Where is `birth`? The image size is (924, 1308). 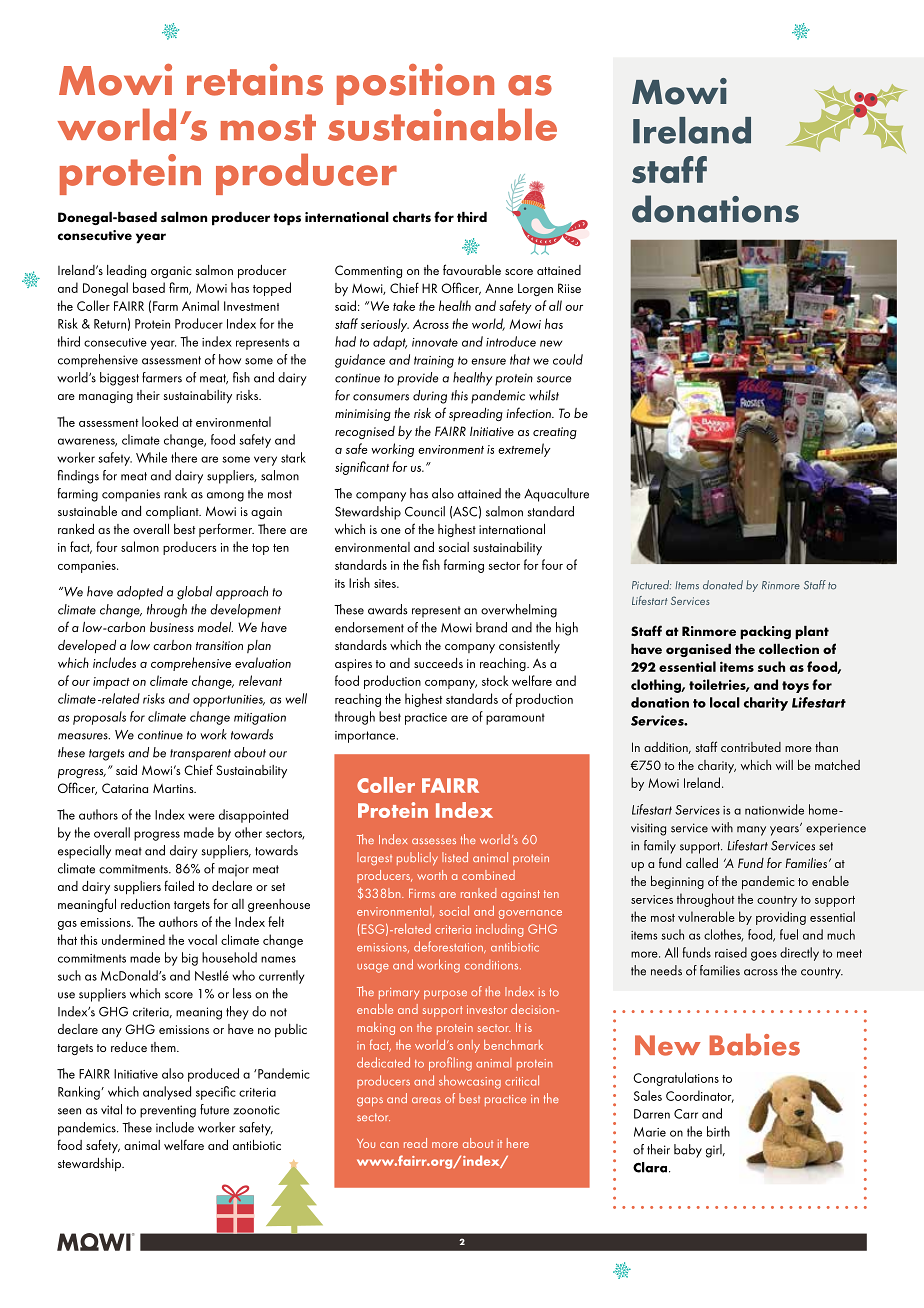
birth is located at coordinates (718, 1131).
